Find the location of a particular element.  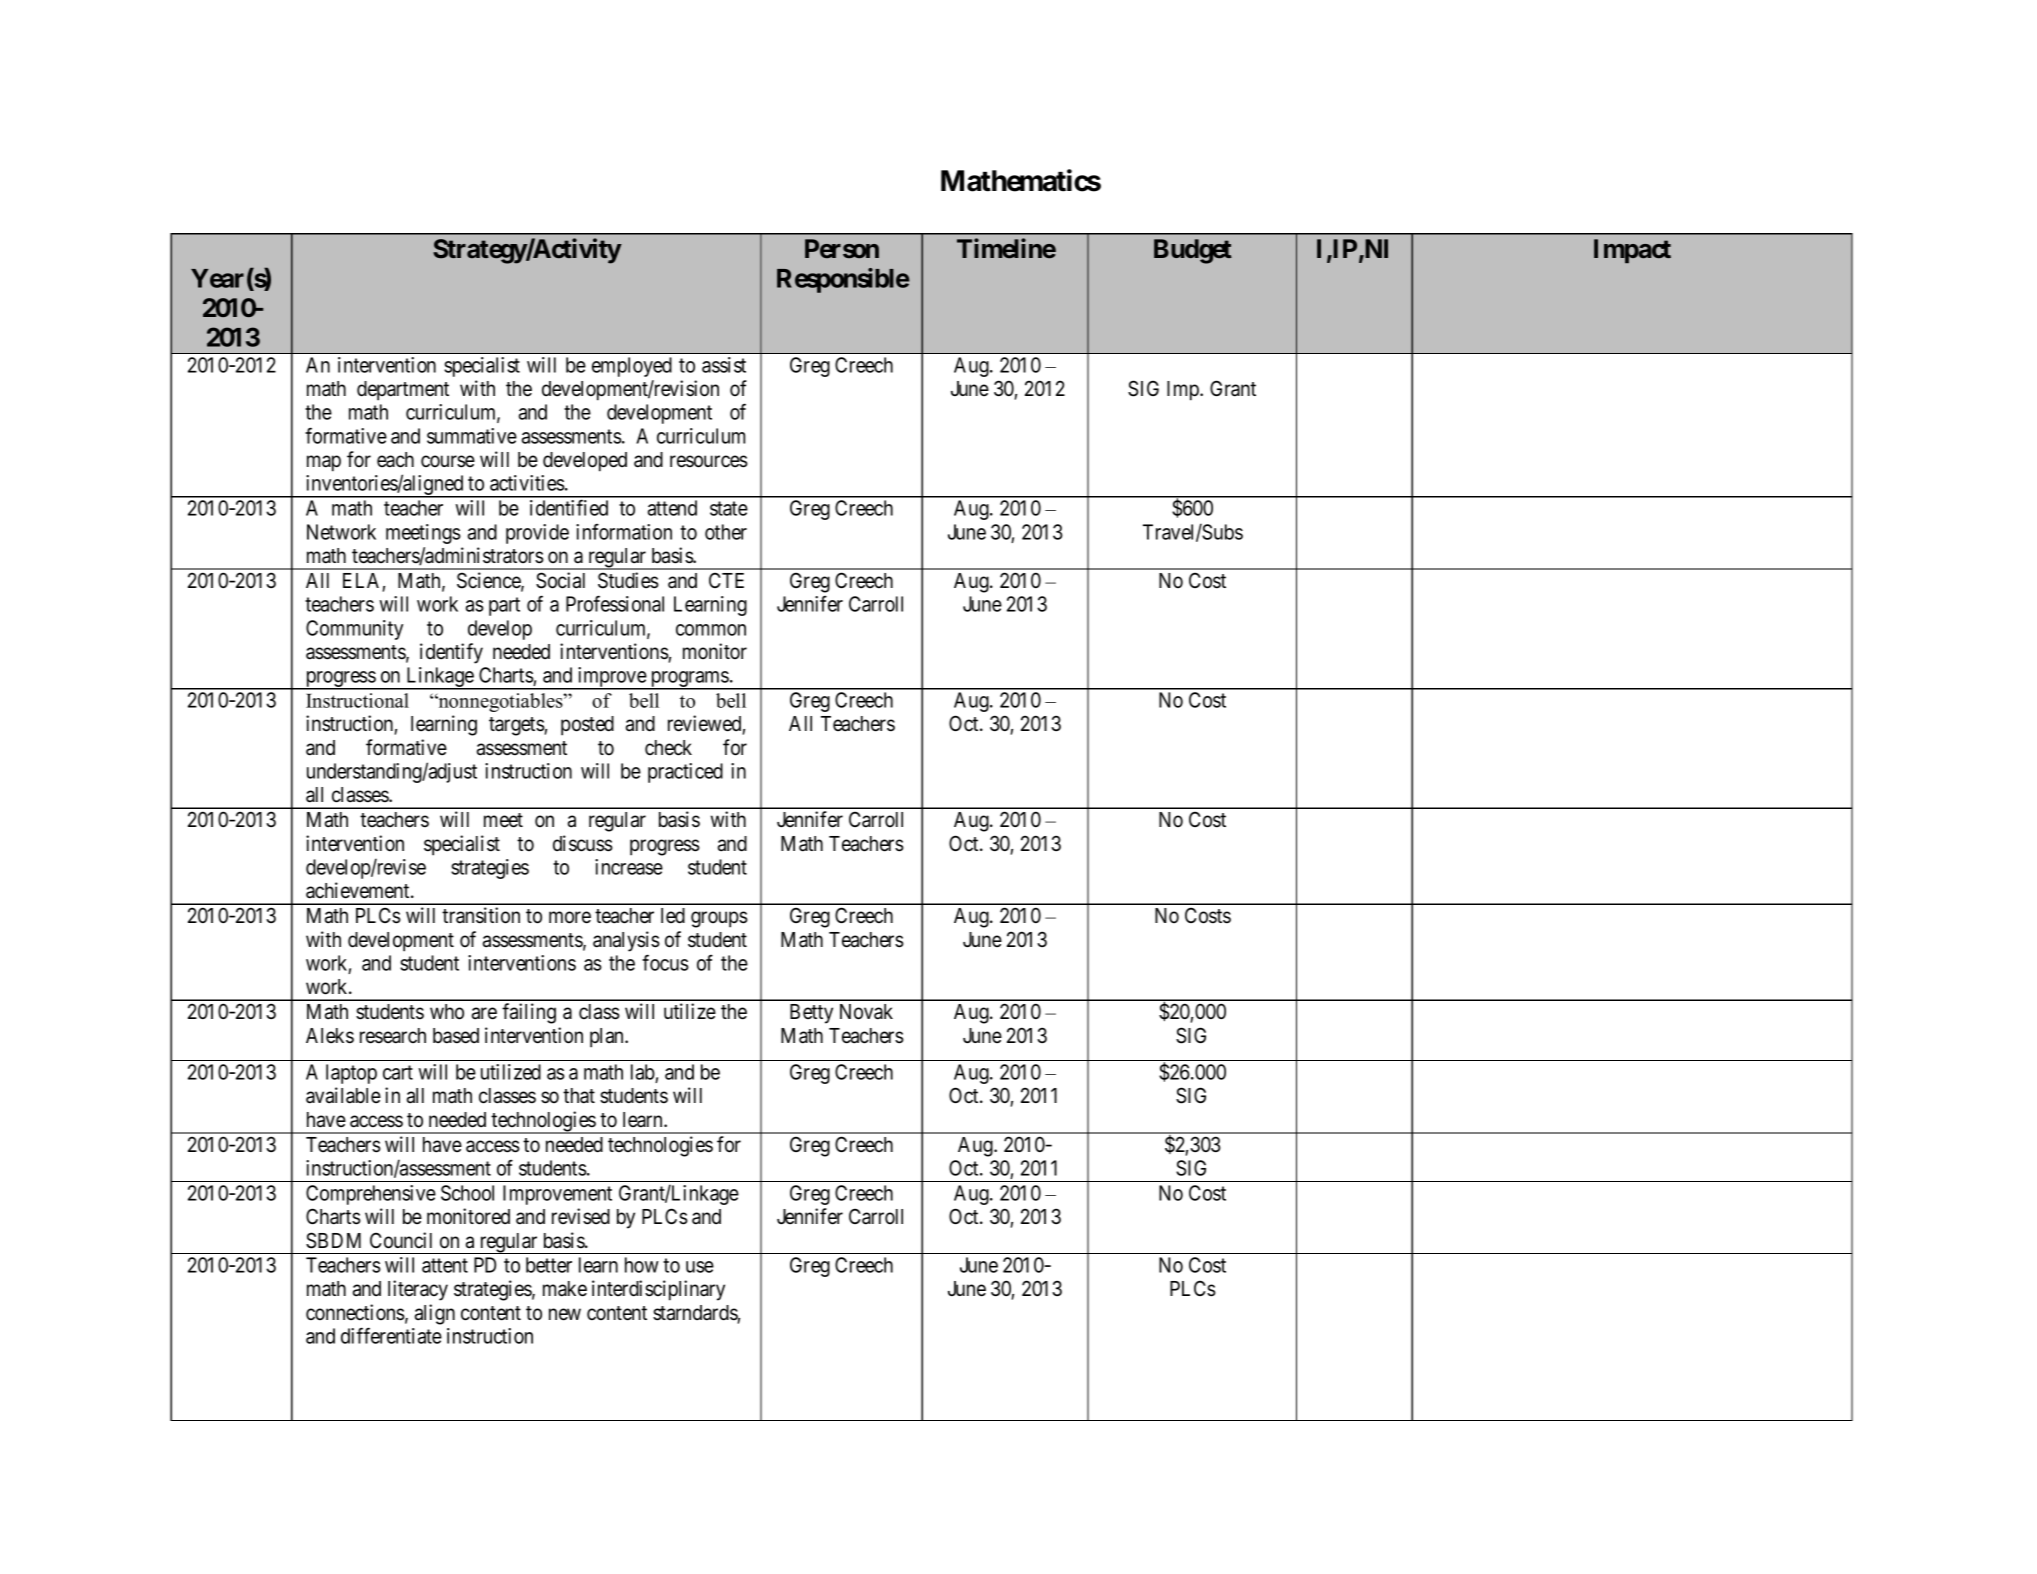

Impact is located at coordinates (1632, 251).
